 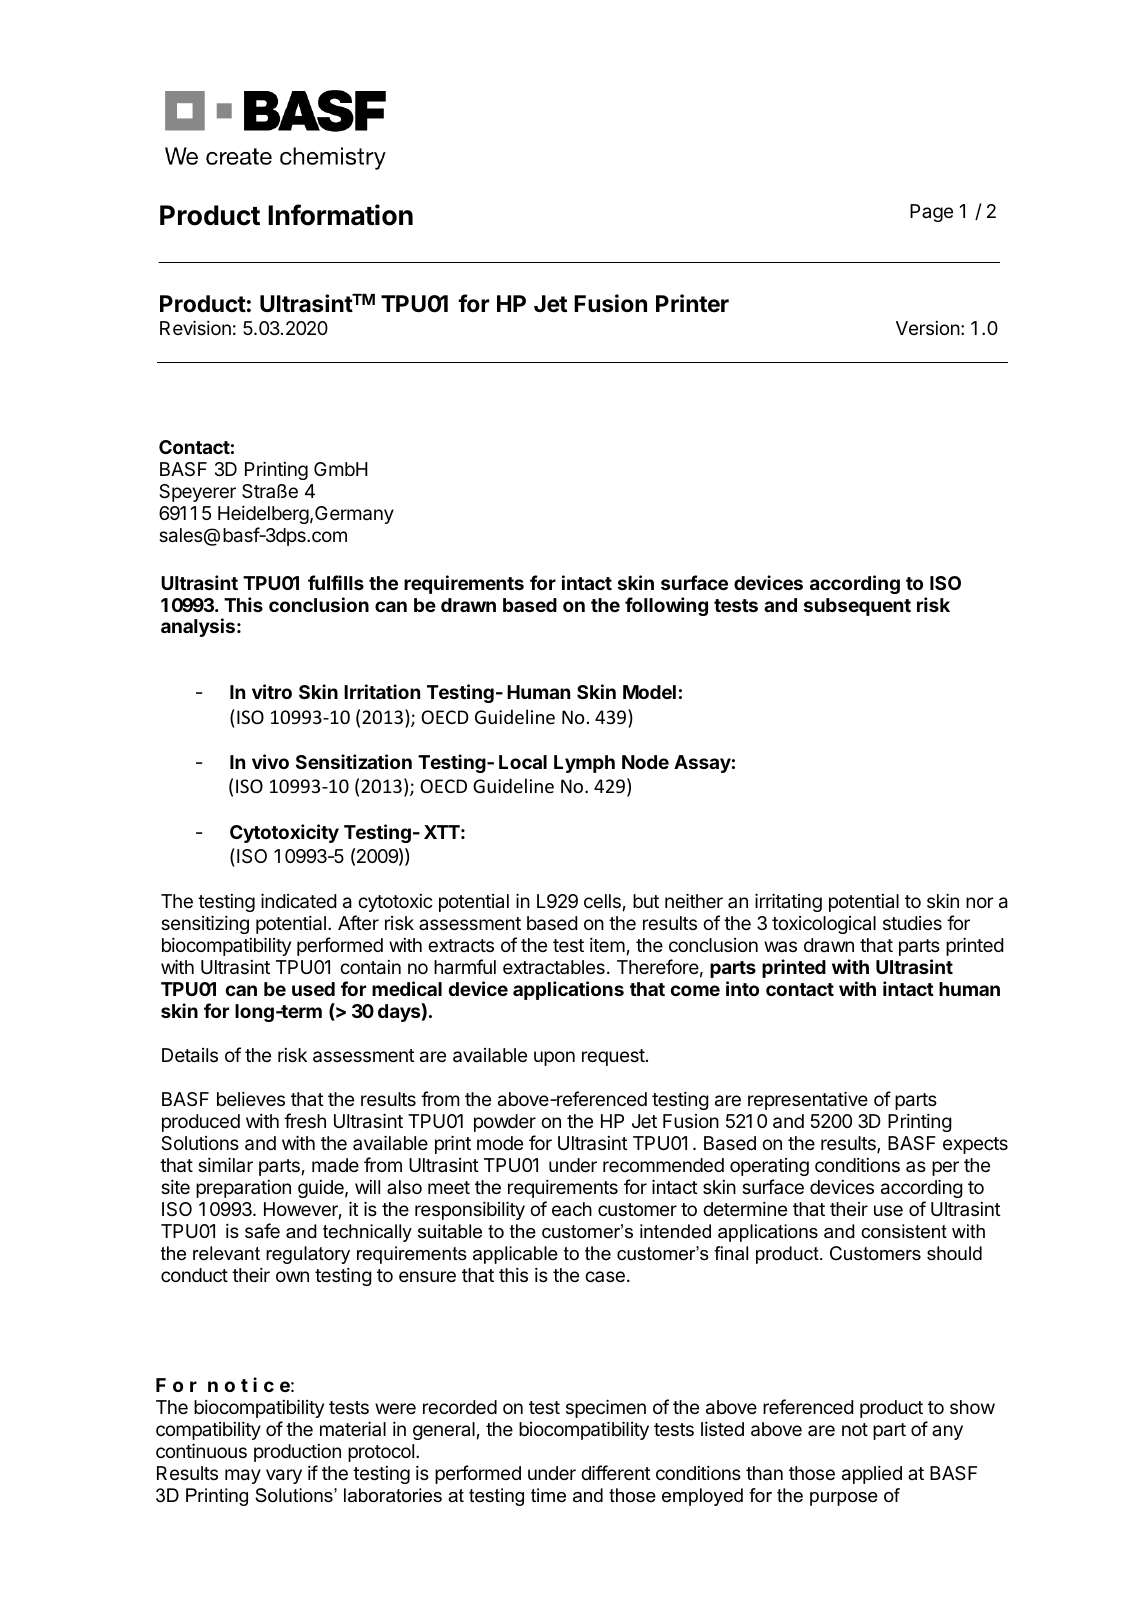 I want to click on fulfills, so click(x=336, y=582).
